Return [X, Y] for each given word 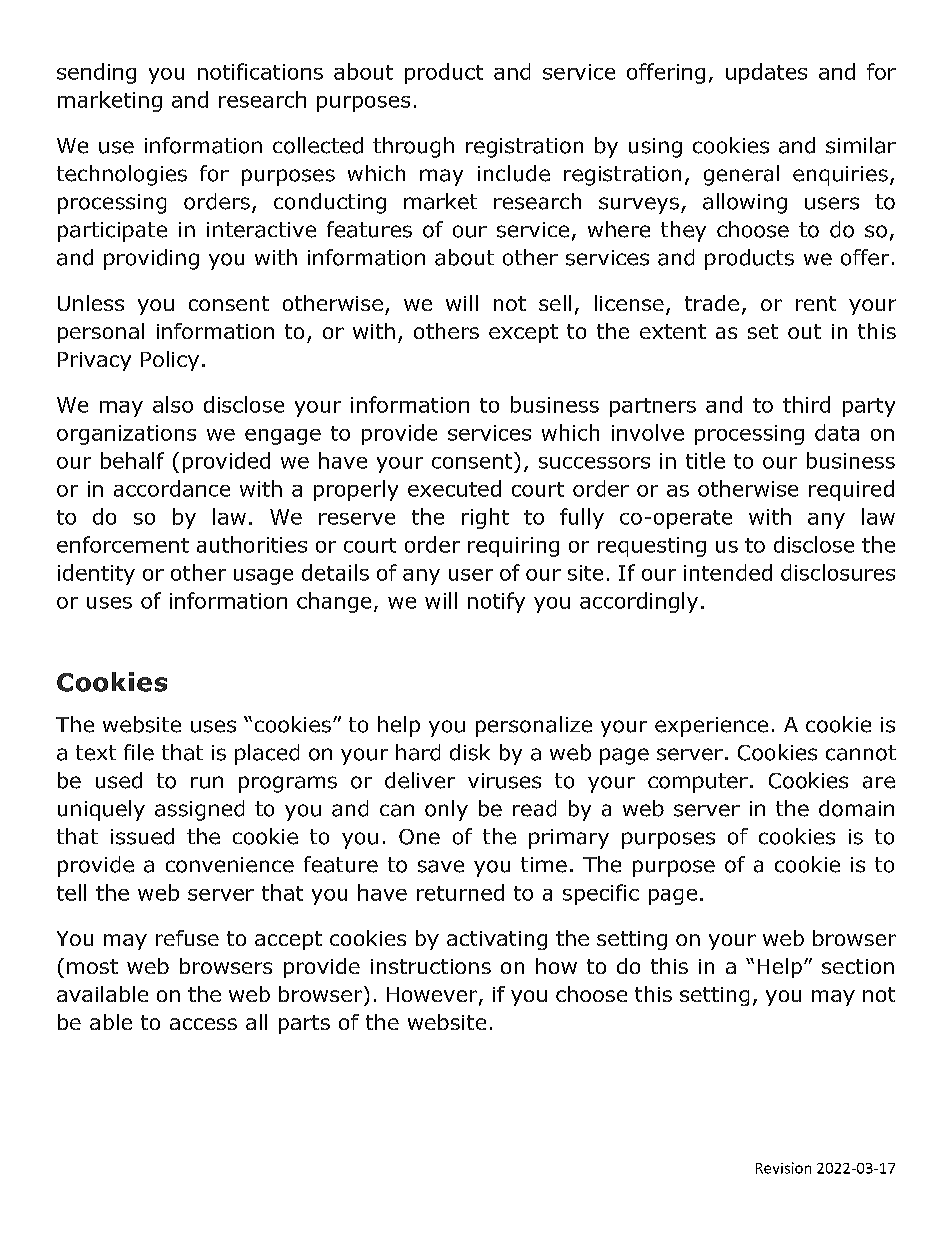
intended [728, 572]
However [433, 996]
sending [96, 73]
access [203, 1024]
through [413, 147]
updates [766, 73]
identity [96, 574]
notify [496, 602]
